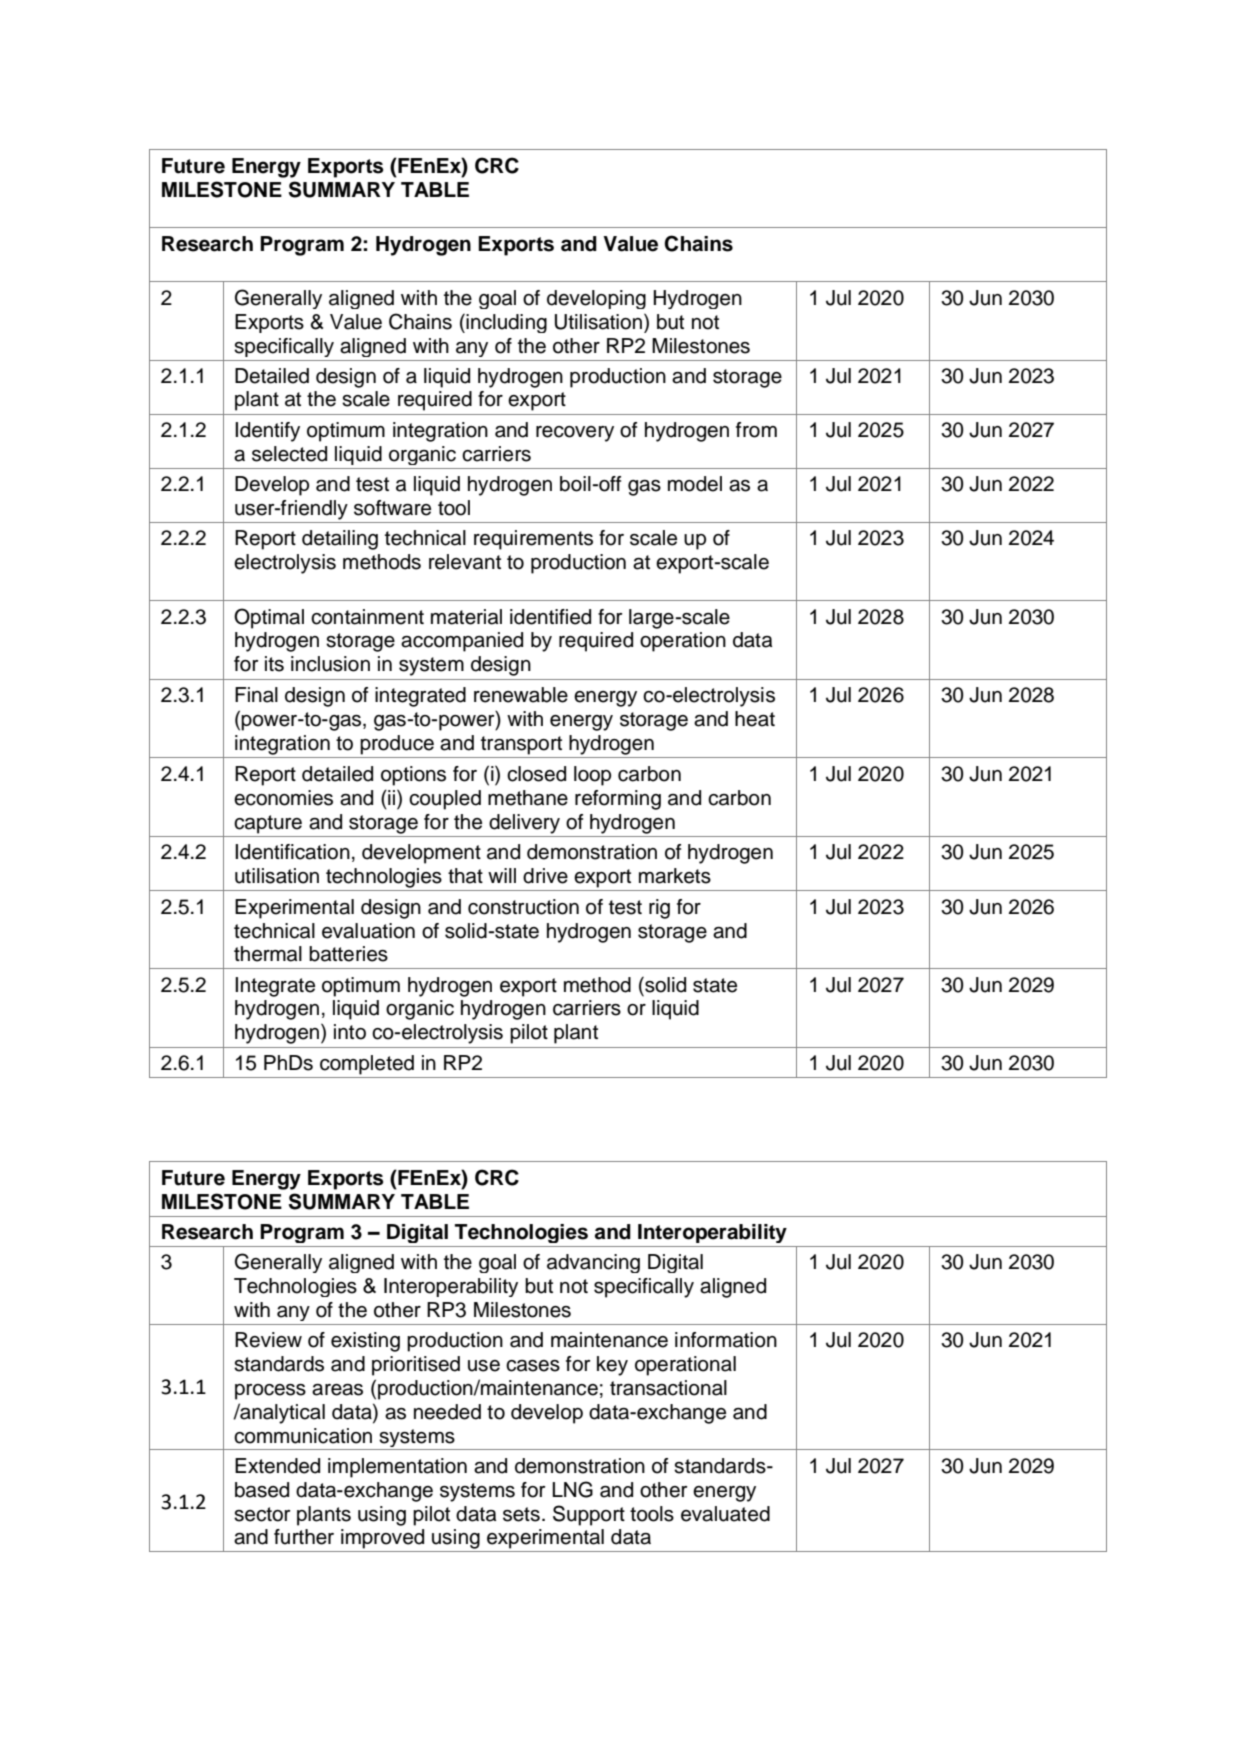 This page has width=1236, height=1748. I want to click on Identify, so click(267, 432).
